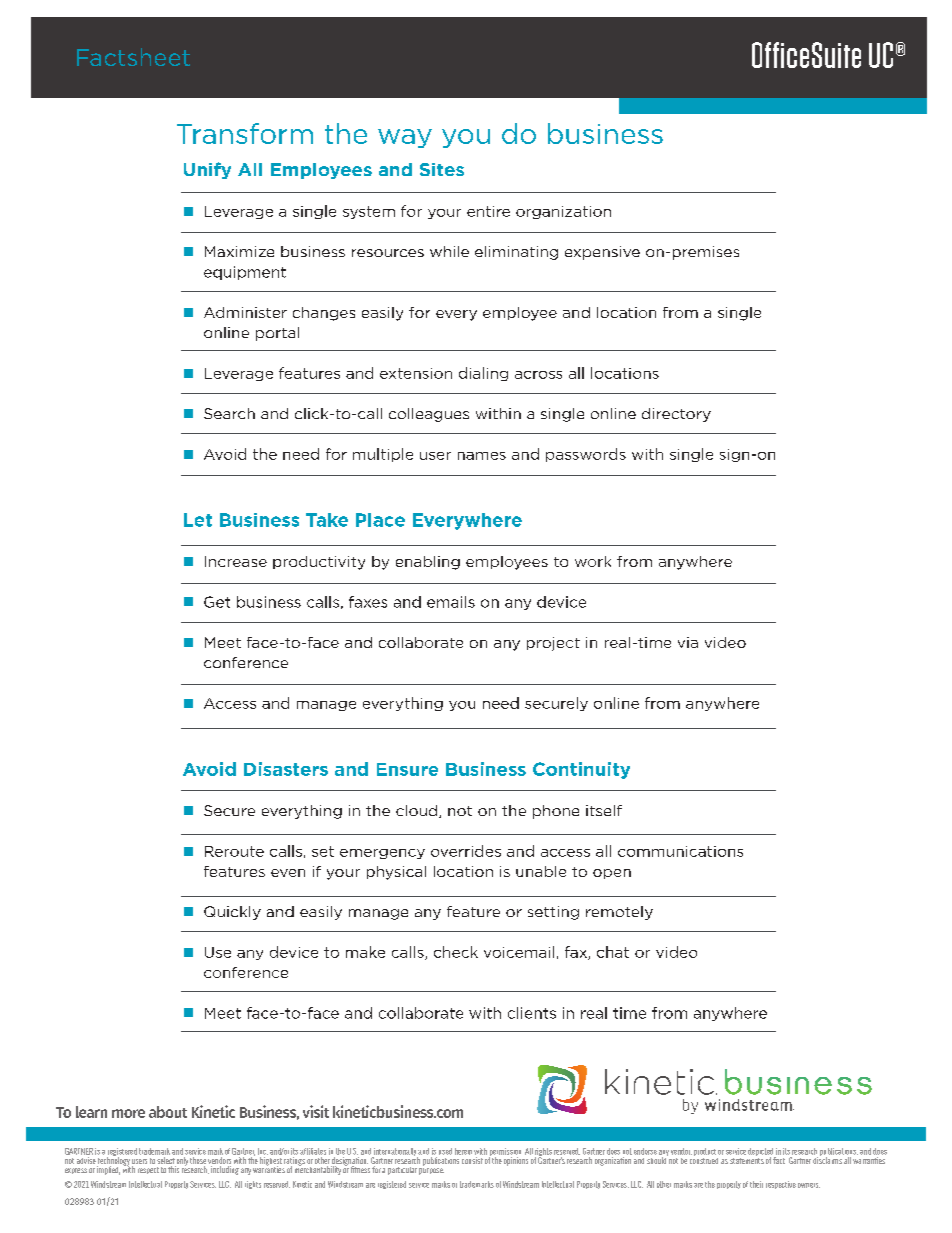 The image size is (952, 1233). I want to click on Unify, so click(207, 170).
